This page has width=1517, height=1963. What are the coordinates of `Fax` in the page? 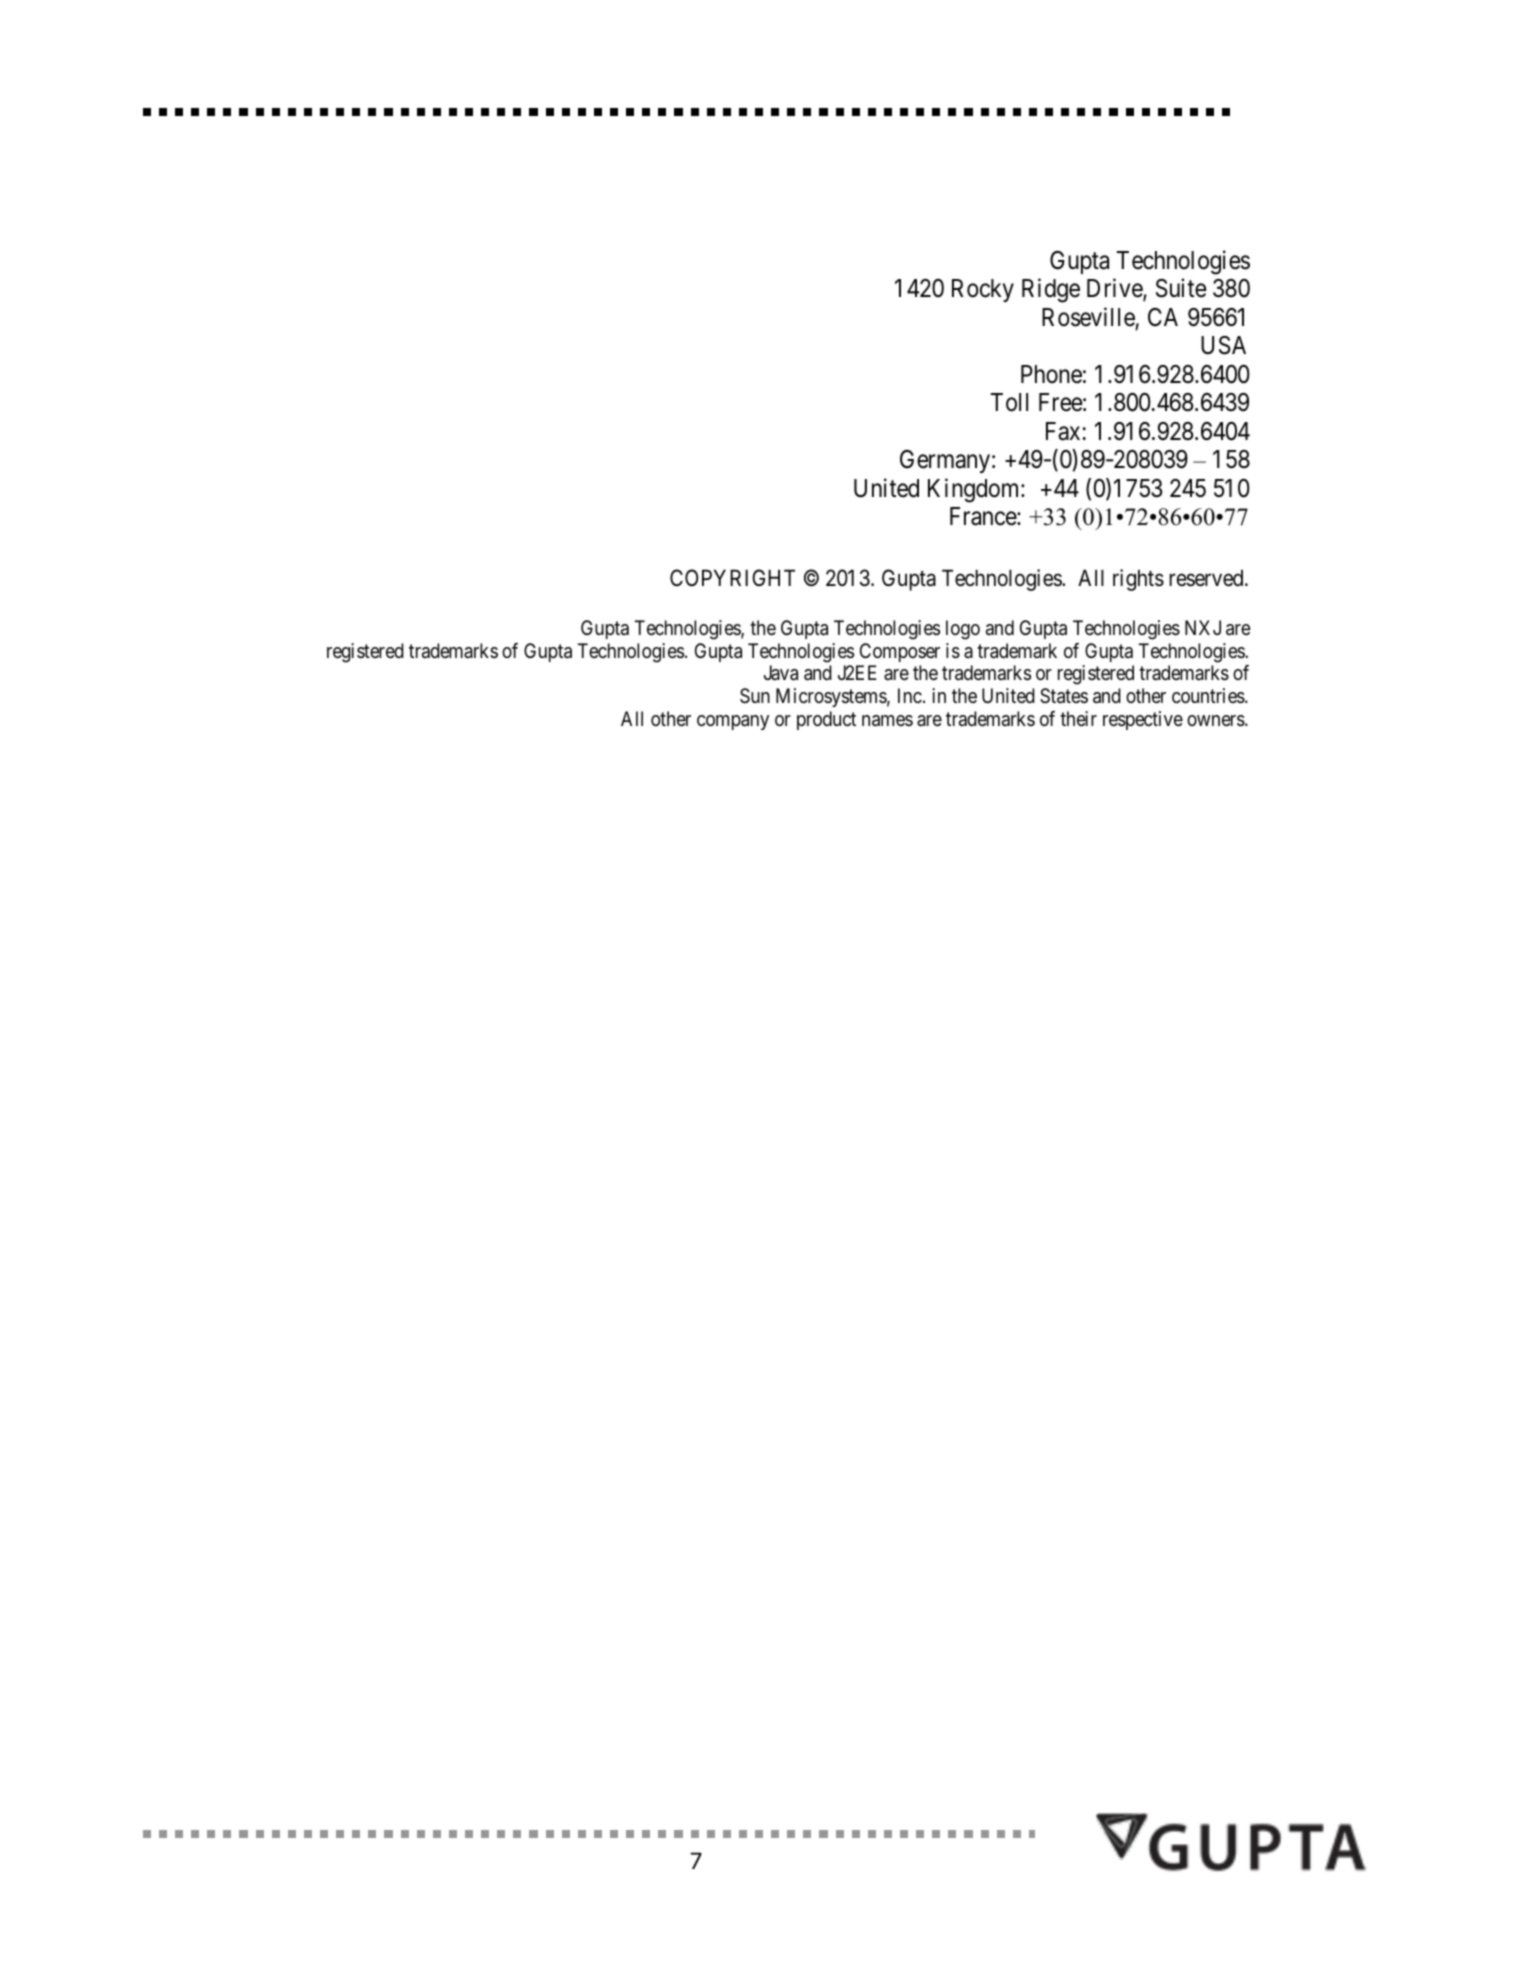 It's located at (1063, 431).
